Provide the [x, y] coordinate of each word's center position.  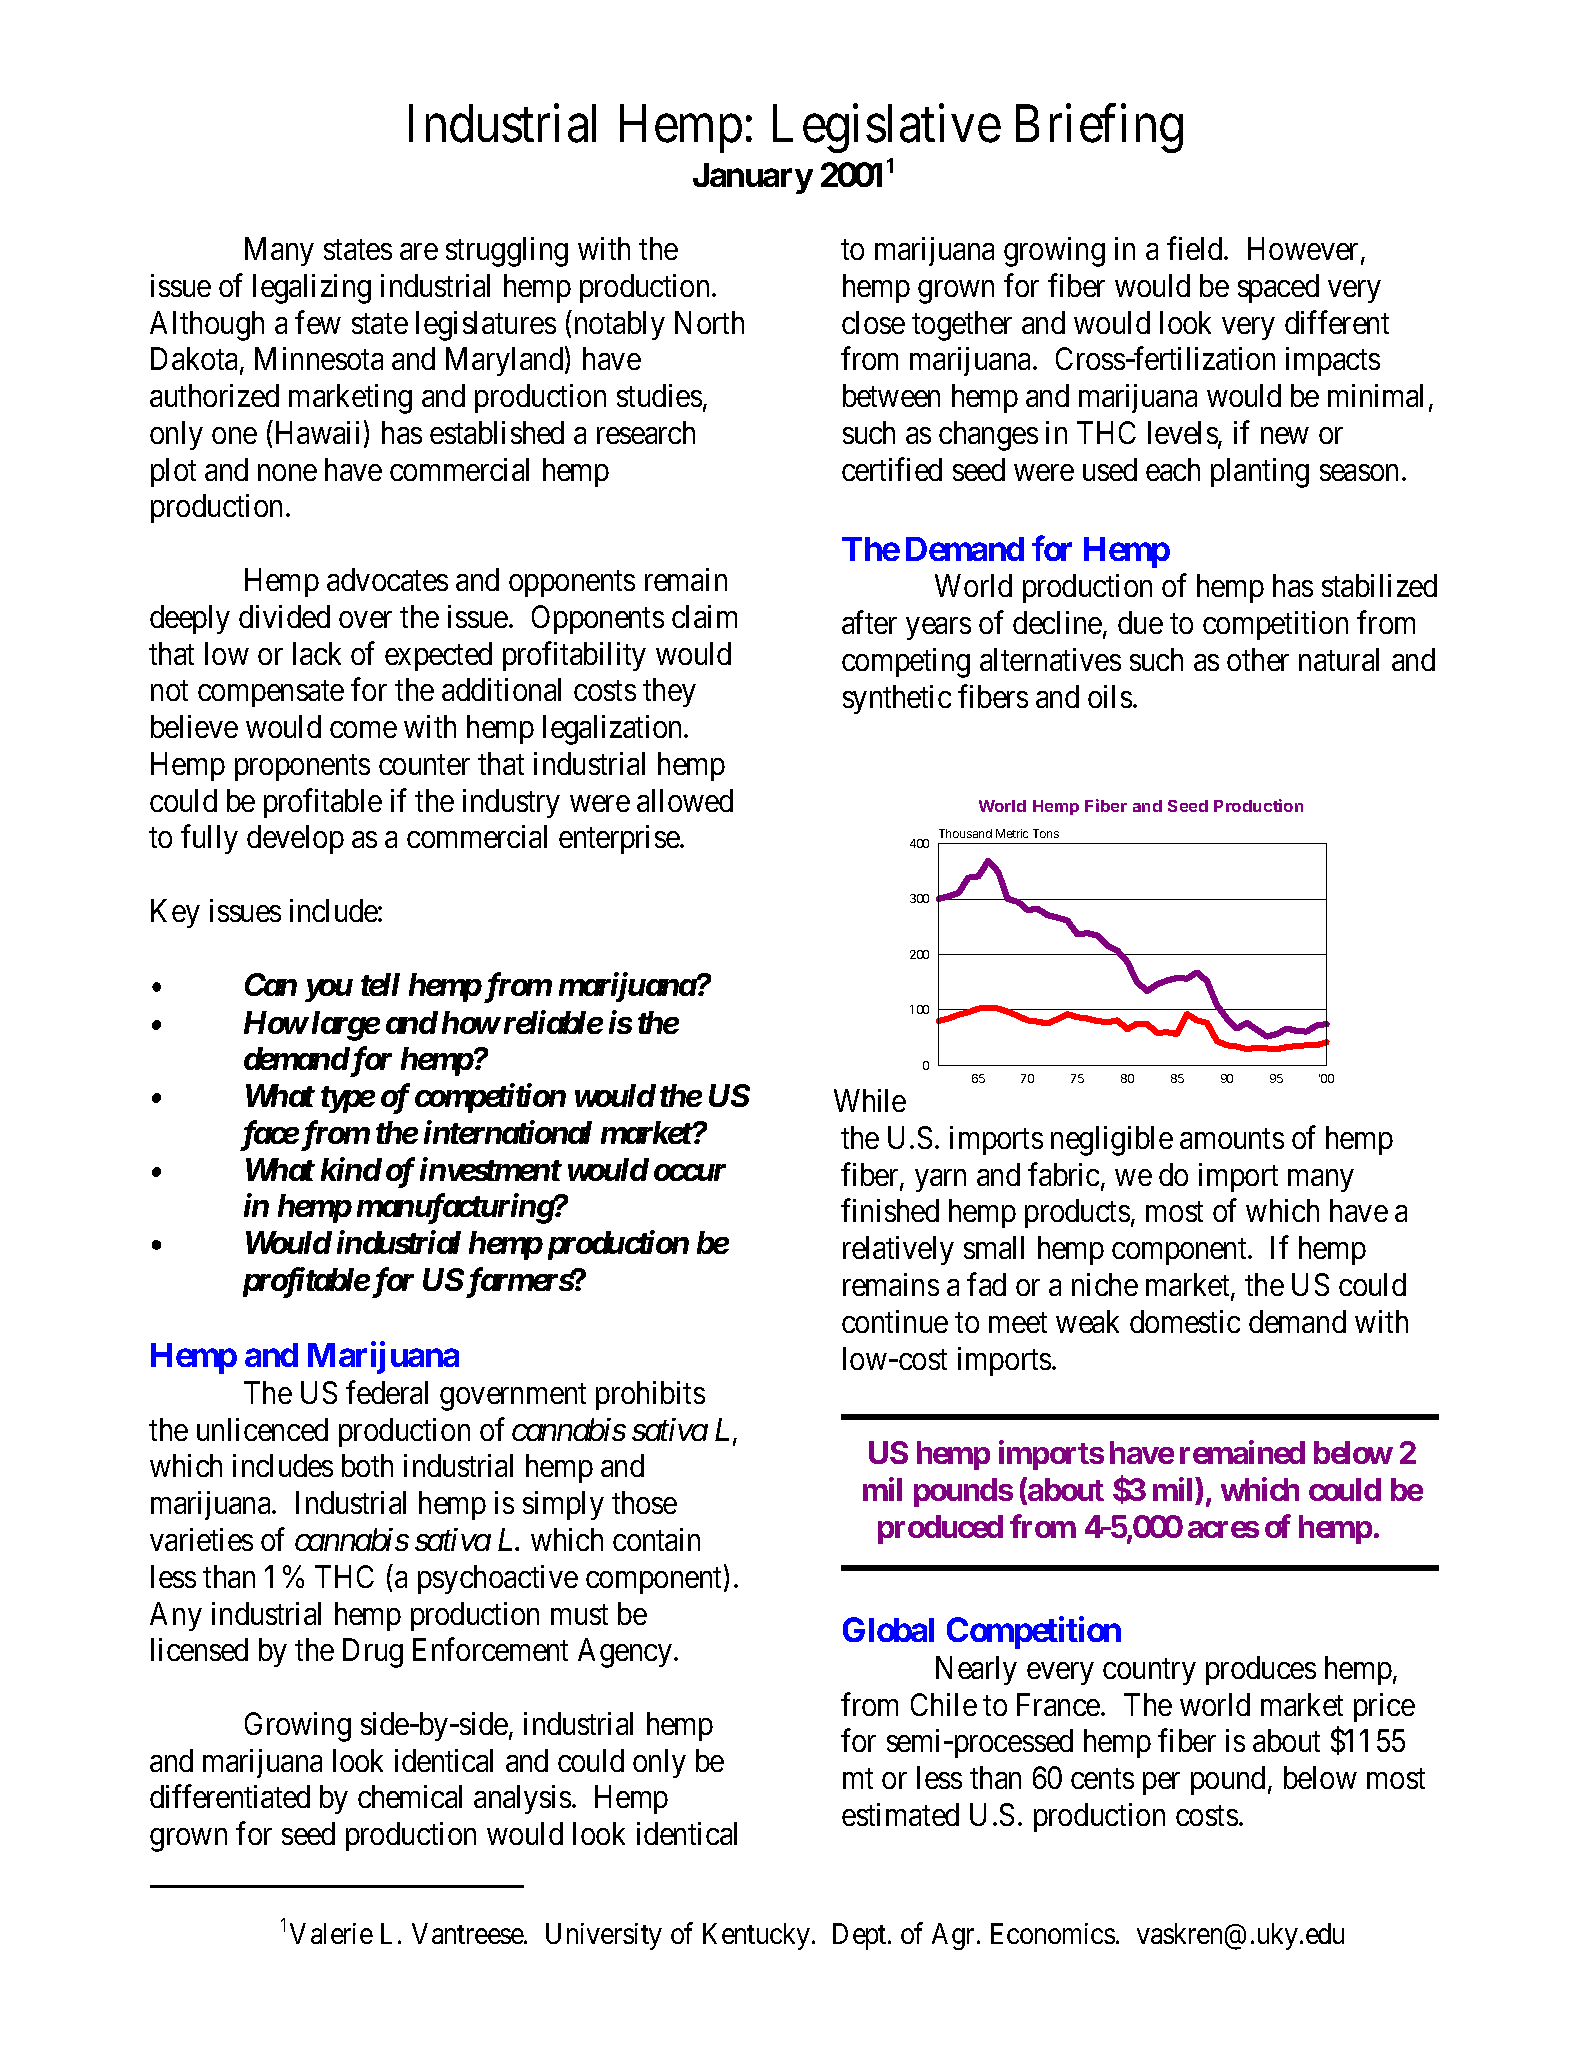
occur [690, 1172]
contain [656, 1539]
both [367, 1465]
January [753, 178]
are [419, 252]
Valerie [331, 1933]
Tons [1046, 833]
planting [1260, 473]
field [1196, 248]
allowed [685, 800]
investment [490, 1169]
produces [1261, 1670]
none [287, 472]
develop [295, 839]
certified [892, 469]
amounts [1232, 1139]
